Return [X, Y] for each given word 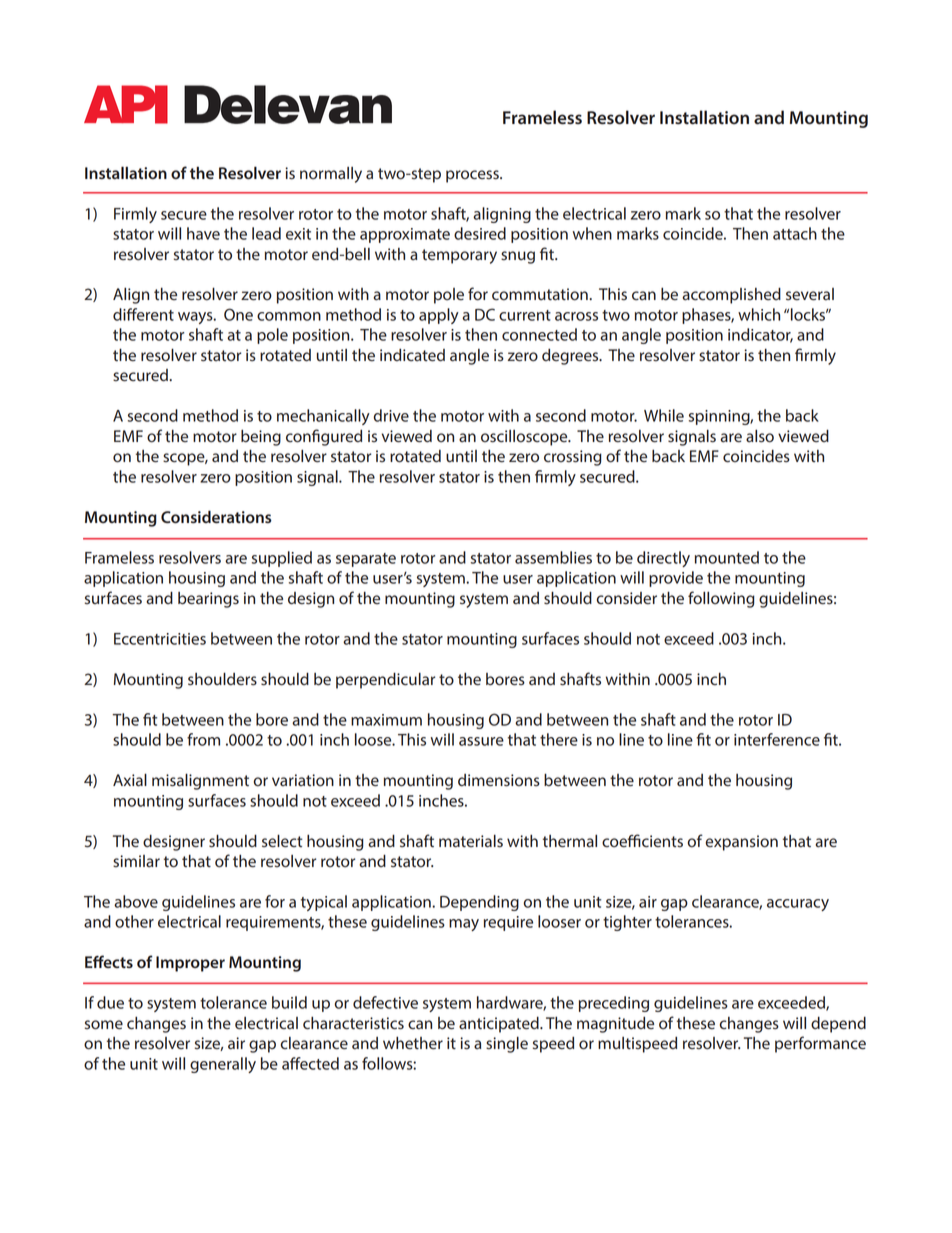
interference [777, 739]
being [261, 438]
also [760, 436]
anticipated [500, 1025]
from [203, 739]
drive [391, 415]
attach [795, 233]
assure [481, 741]
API [126, 104]
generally [223, 1065]
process [473, 176]
